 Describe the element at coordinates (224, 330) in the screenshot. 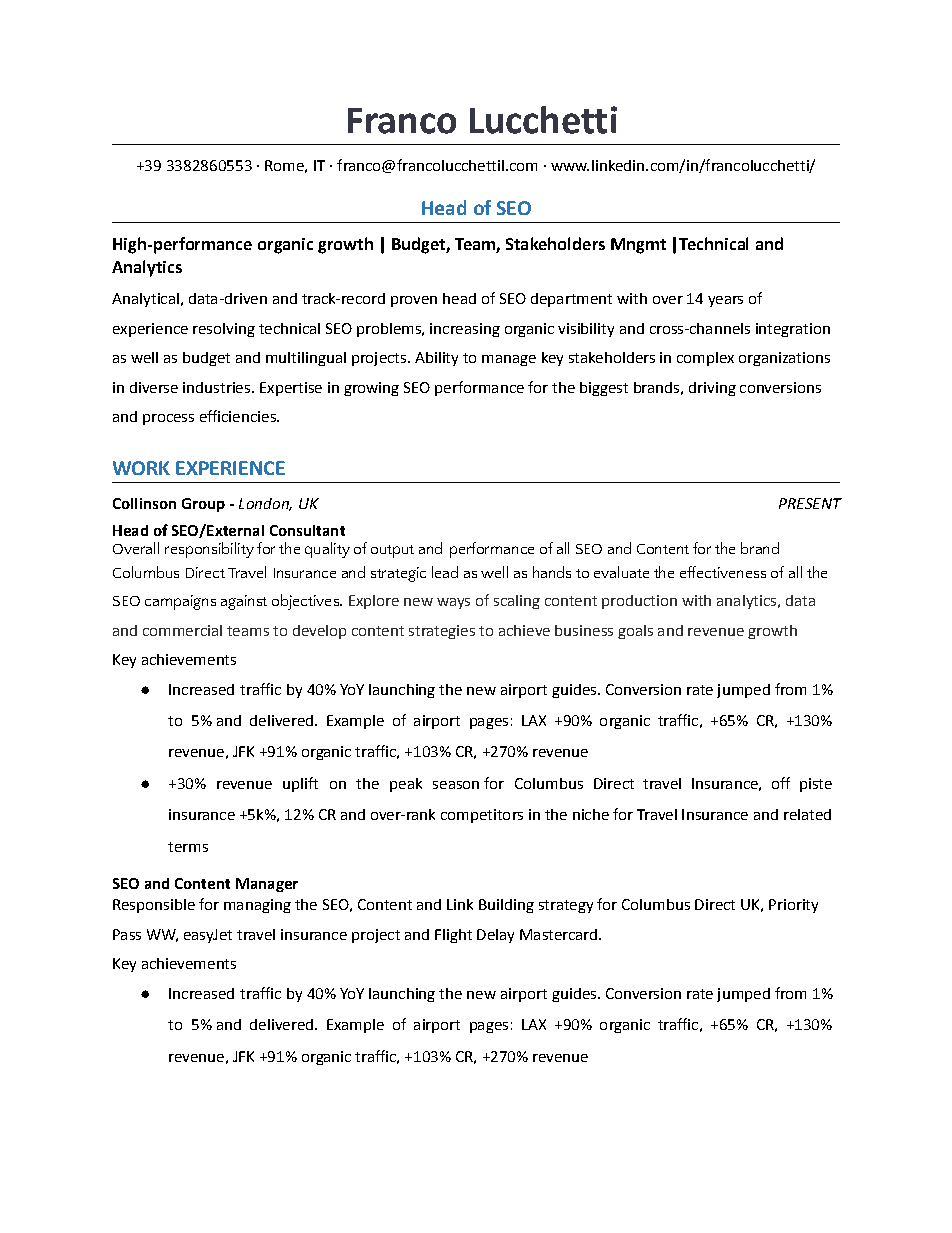

I see `resolving` at that location.
